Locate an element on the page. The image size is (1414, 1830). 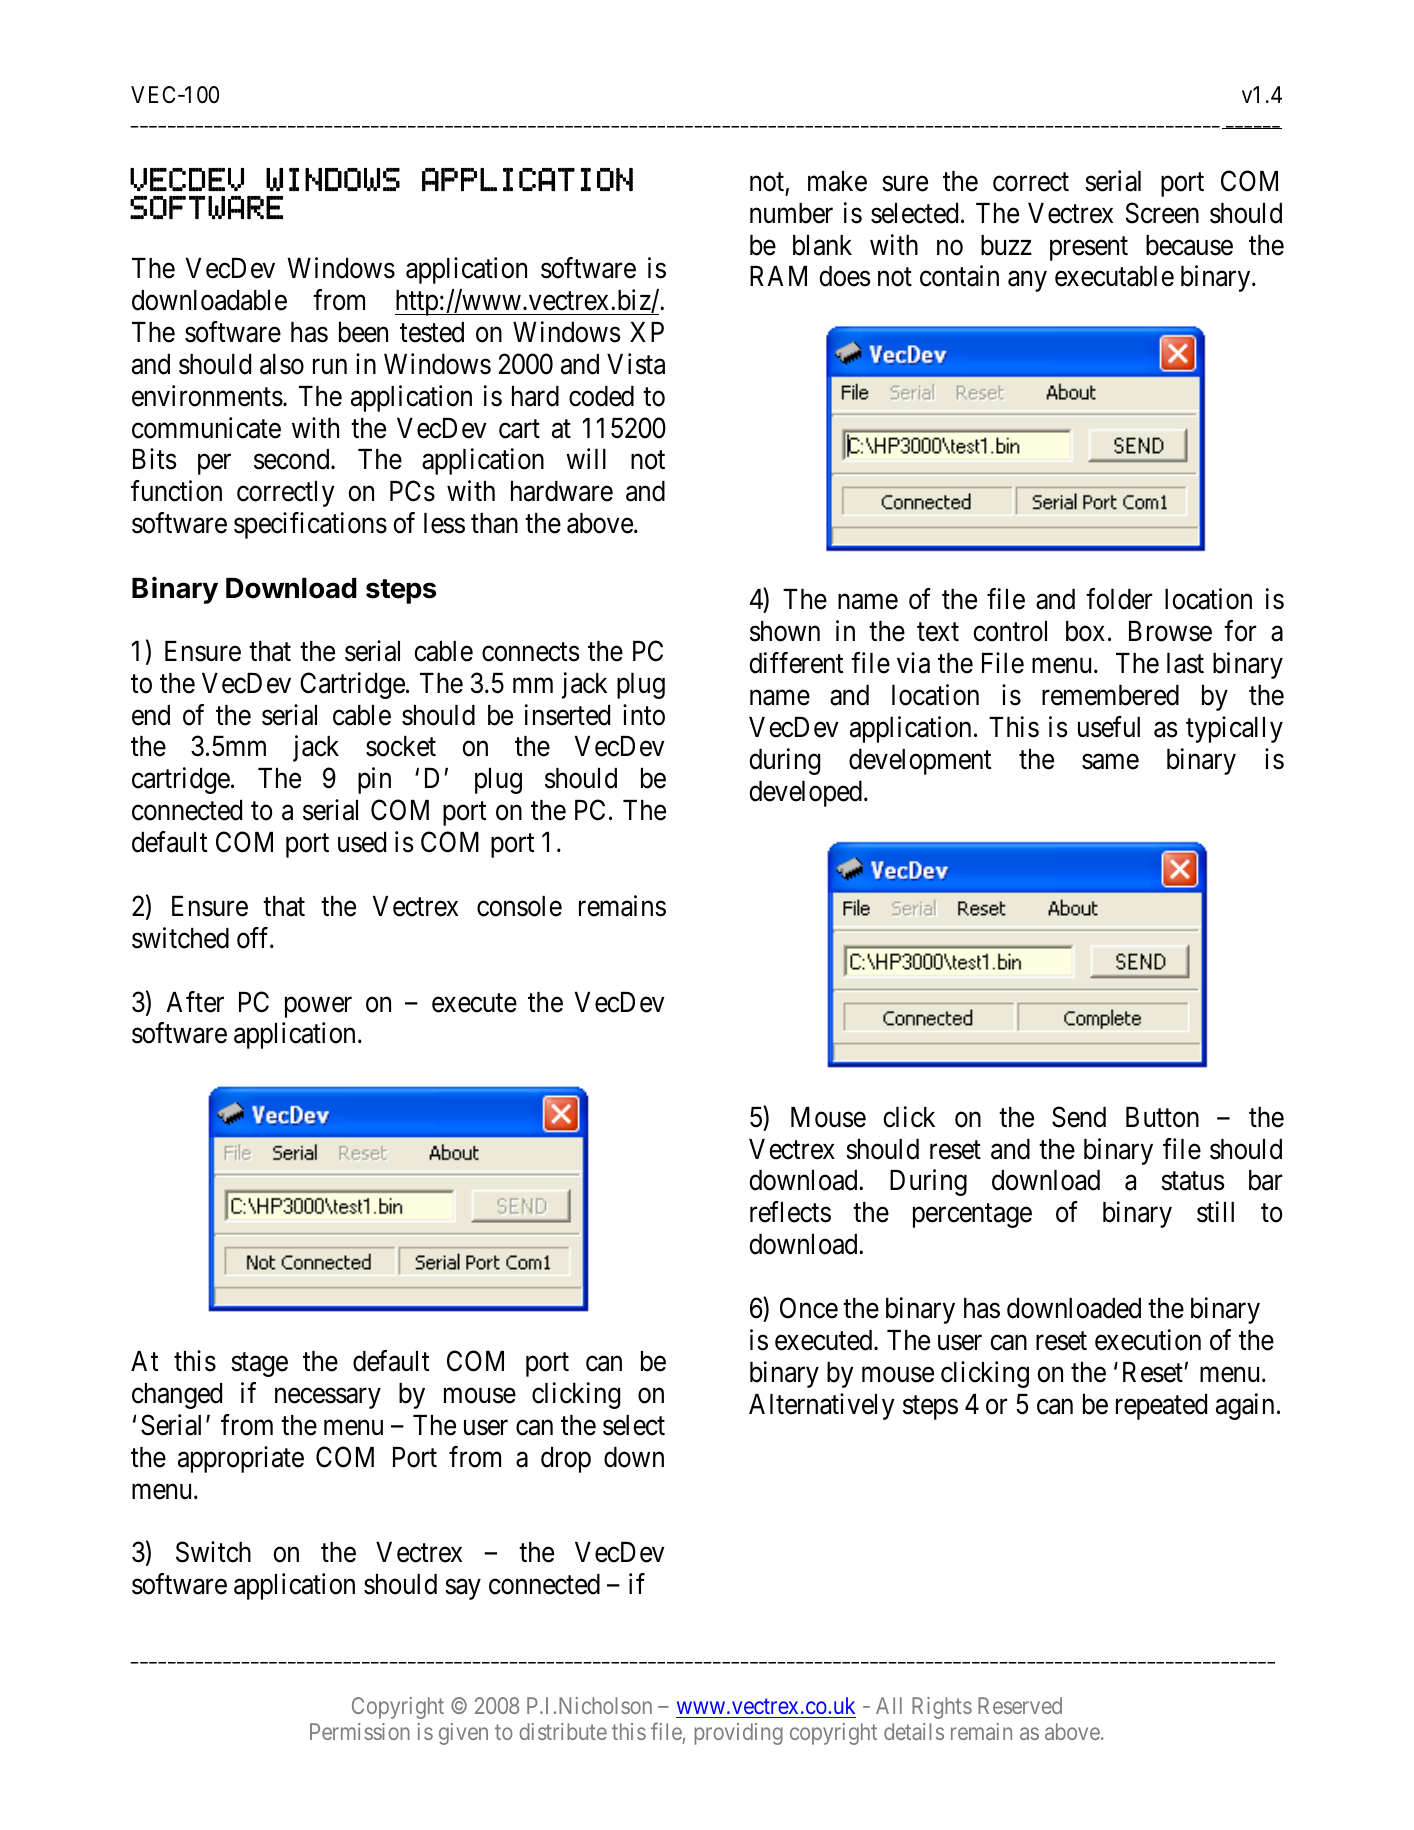
number is located at coordinates (791, 213).
